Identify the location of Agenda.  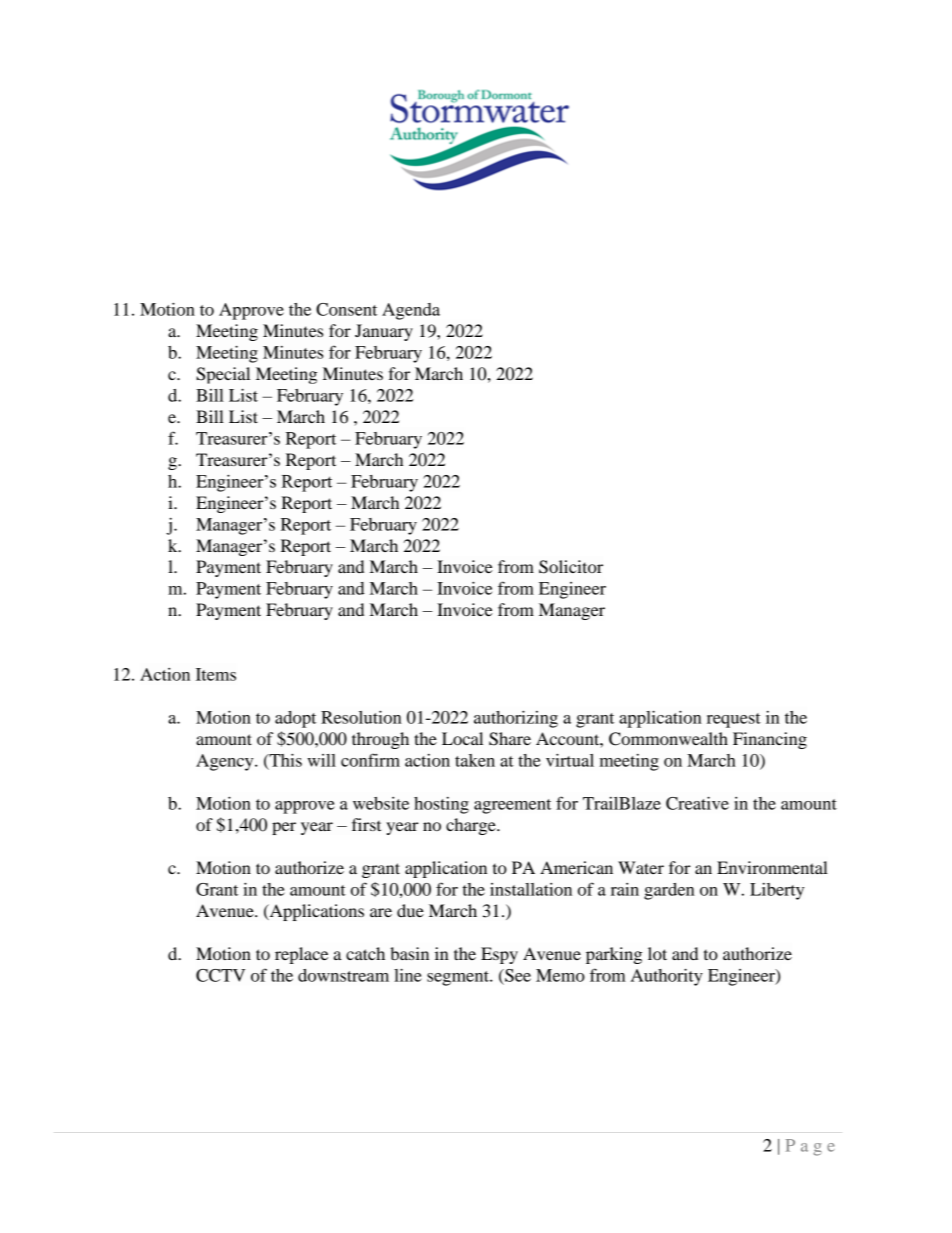
(411, 311).
